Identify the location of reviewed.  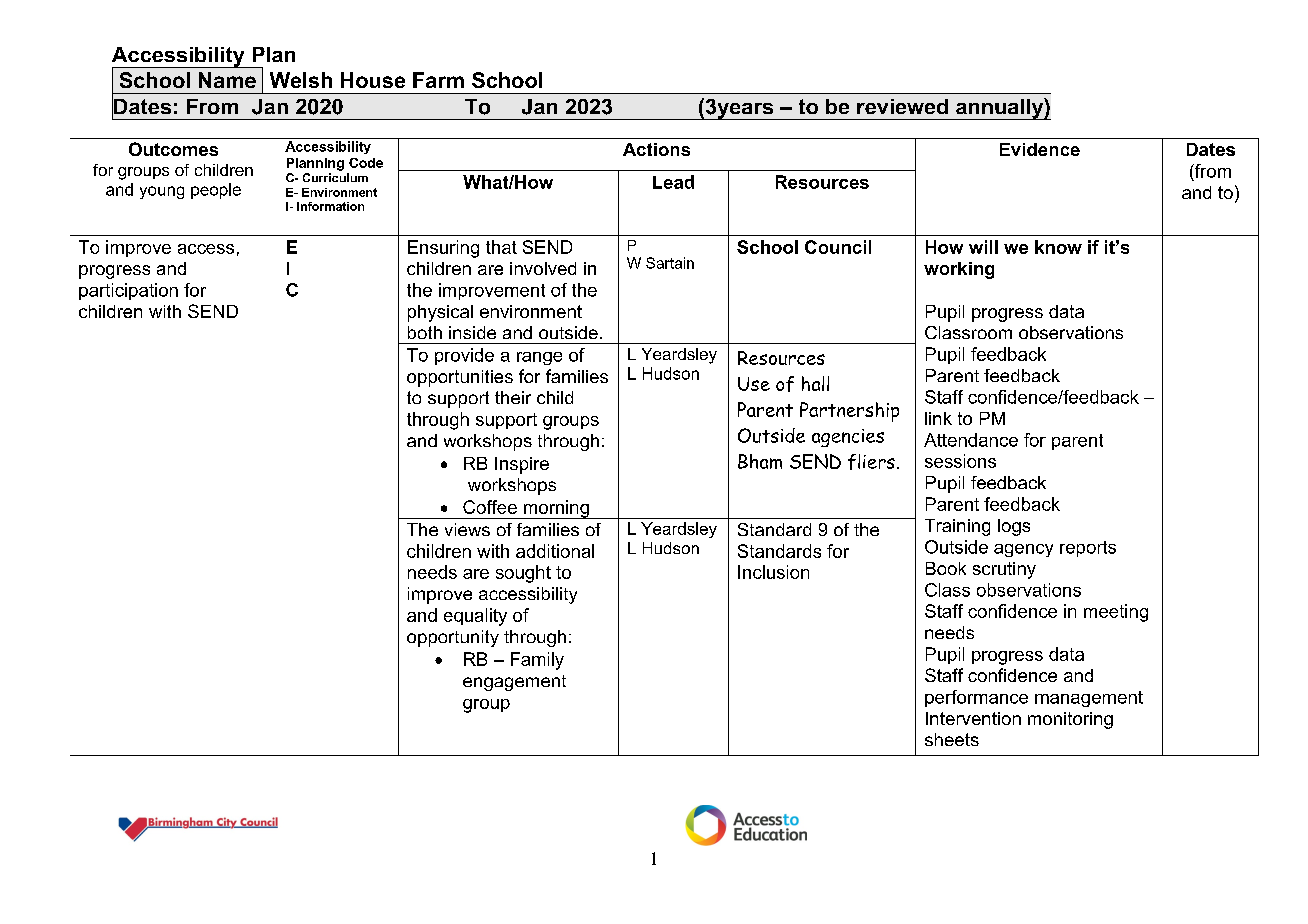
(902, 106).
